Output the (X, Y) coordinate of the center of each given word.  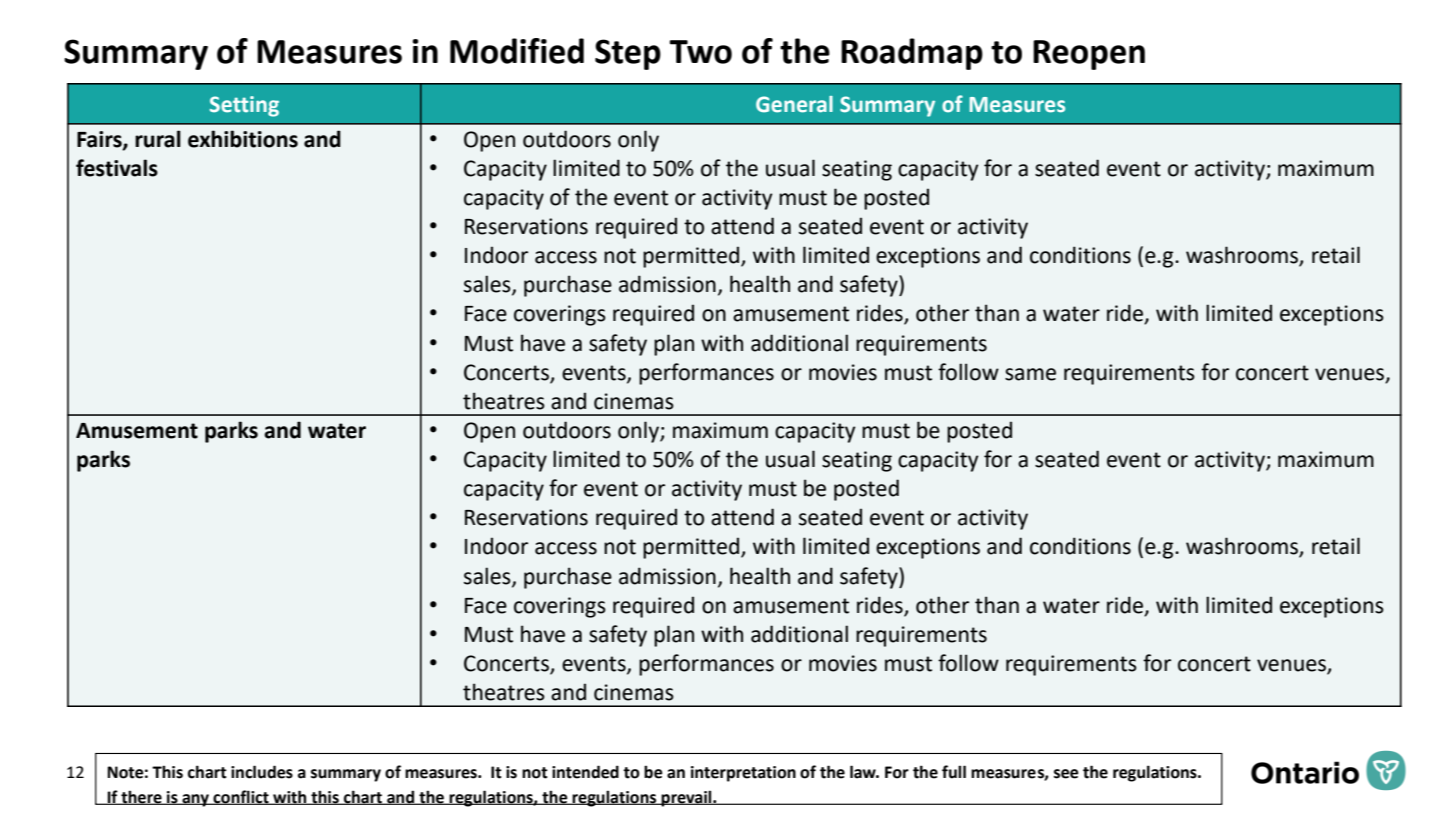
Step (628, 54)
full (954, 772)
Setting (244, 106)
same (1030, 374)
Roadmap (912, 54)
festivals (117, 168)
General (794, 104)
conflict (241, 797)
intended (585, 772)
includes (262, 772)
